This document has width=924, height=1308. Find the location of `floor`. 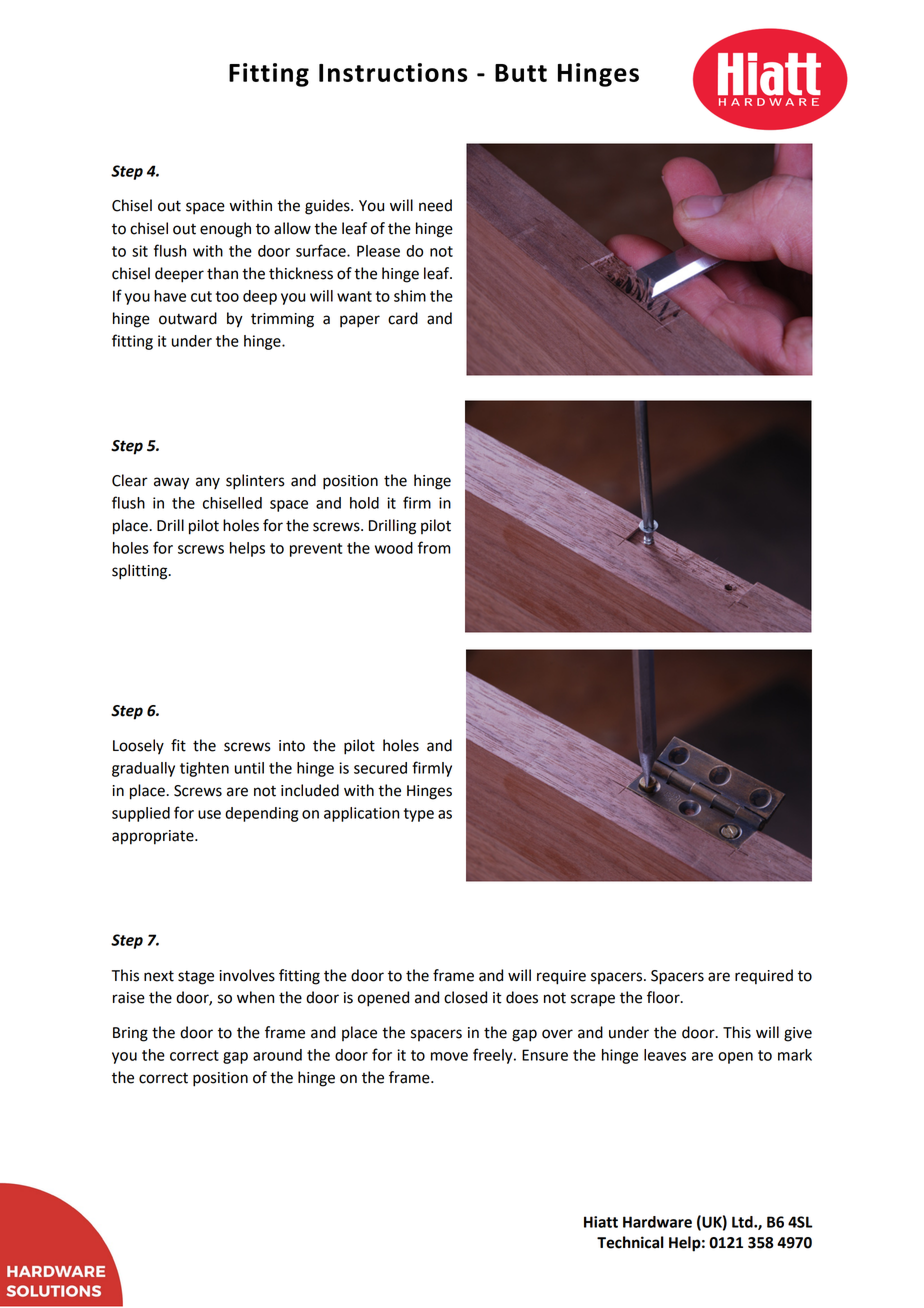

floor is located at coordinates (664, 997).
